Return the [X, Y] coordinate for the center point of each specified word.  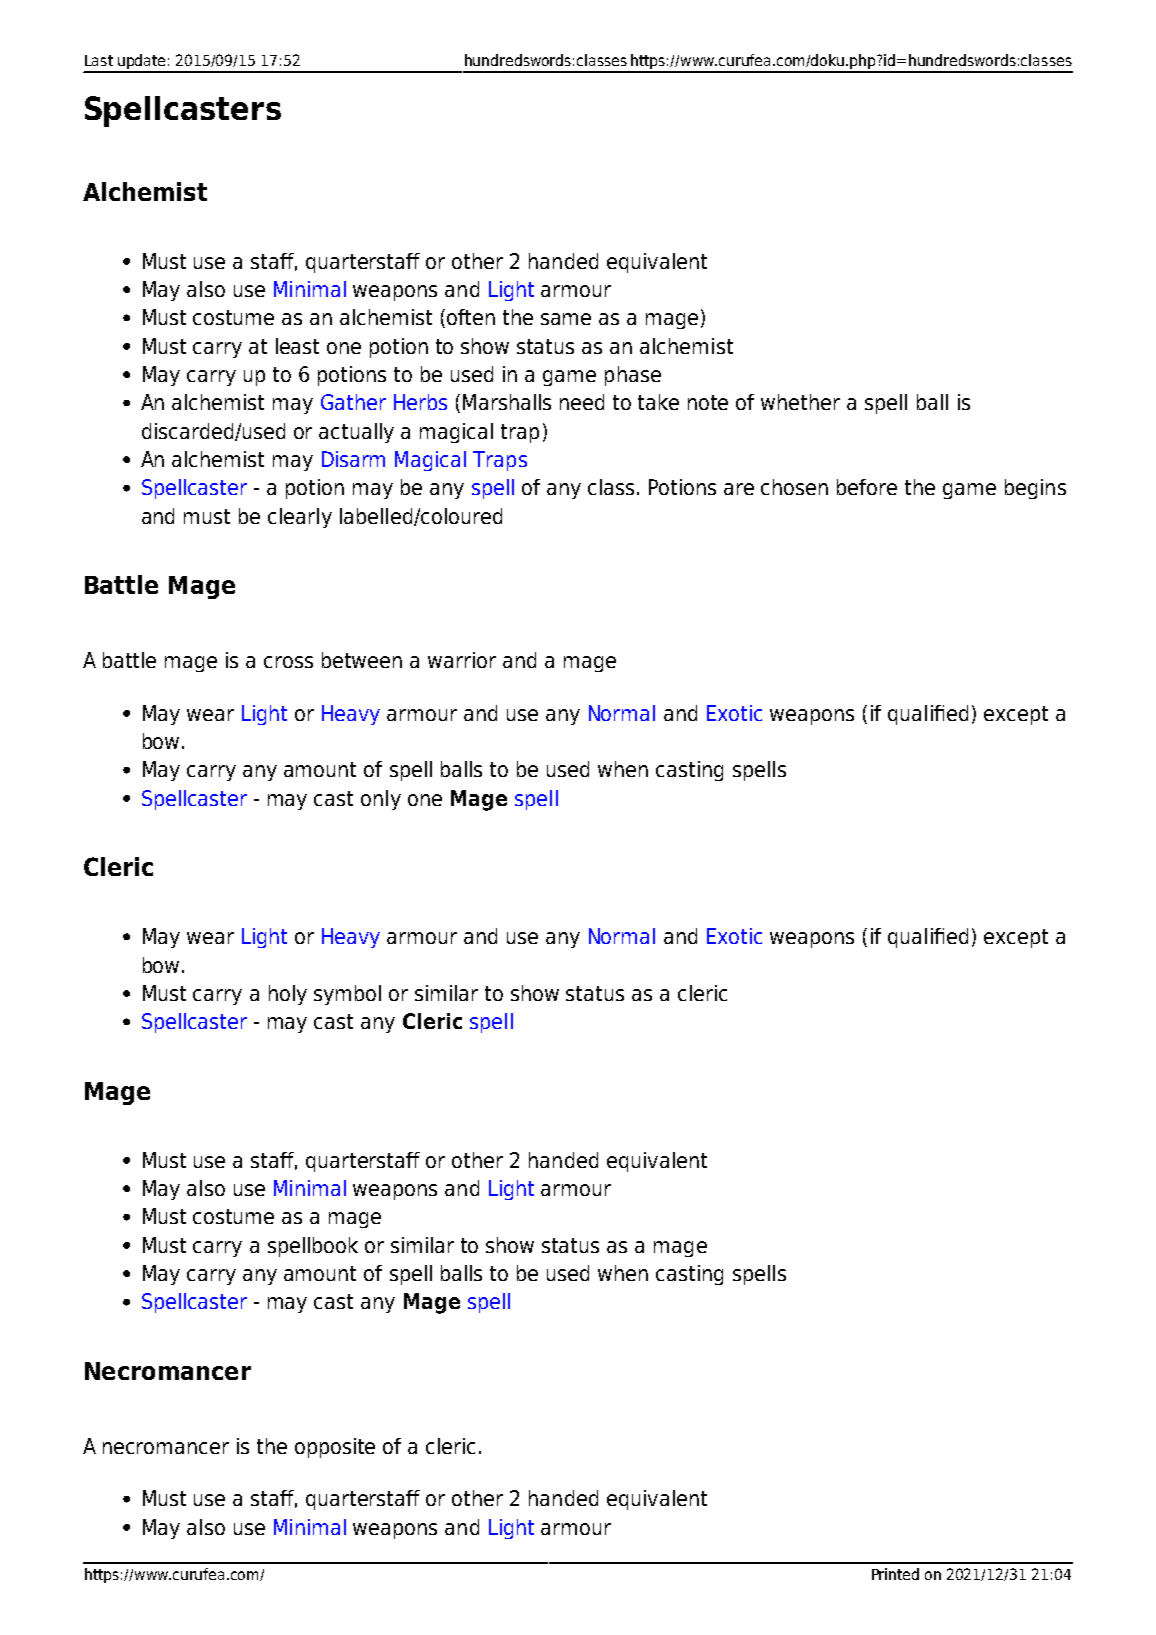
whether [800, 402]
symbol [347, 995]
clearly [300, 518]
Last [99, 60]
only [381, 800]
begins [1035, 489]
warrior [462, 660]
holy [288, 995]
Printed [895, 1574]
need [582, 402]
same [566, 319]
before [867, 487]
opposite [335, 1448]
